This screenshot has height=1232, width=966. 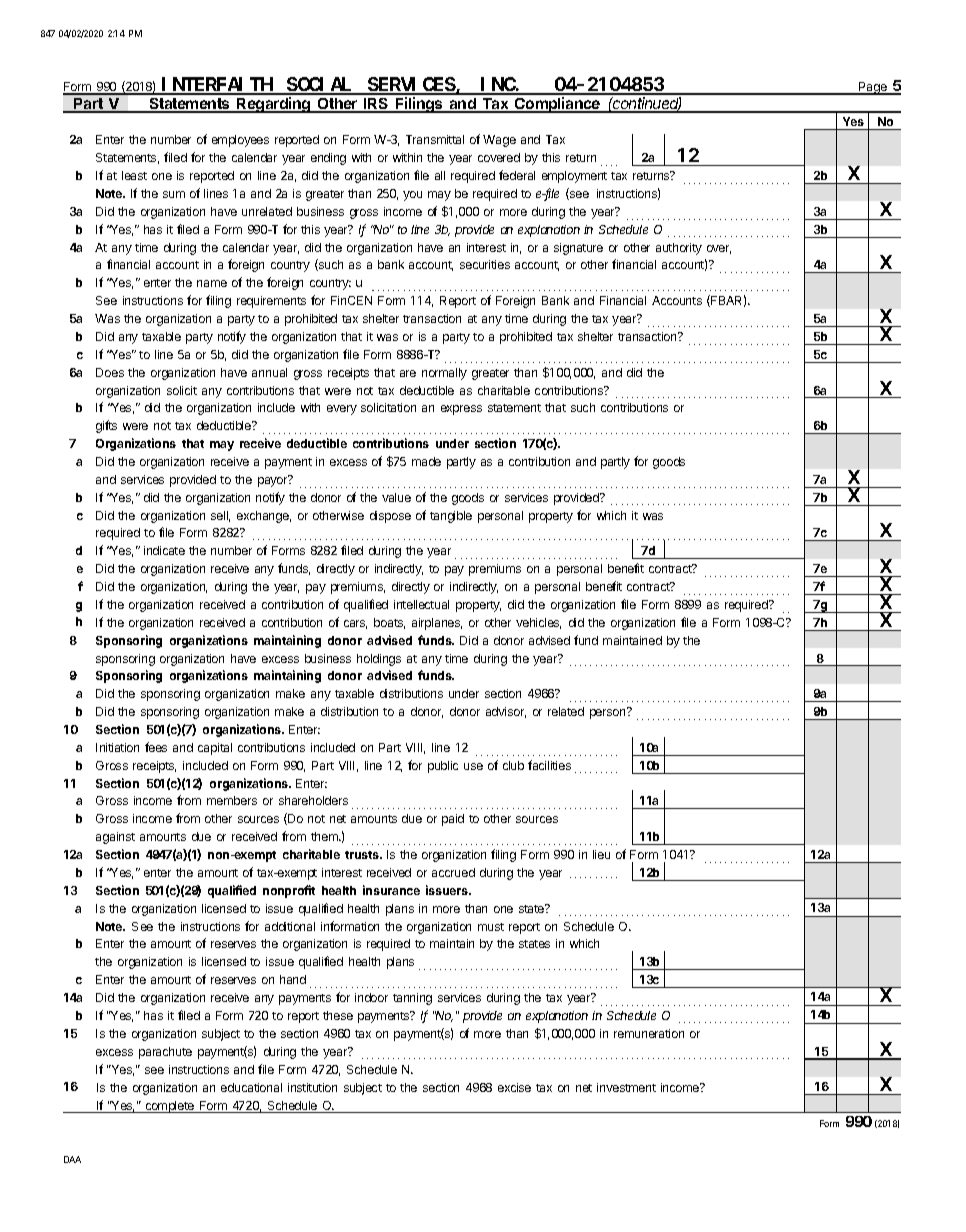 I want to click on use, so click(x=473, y=766).
